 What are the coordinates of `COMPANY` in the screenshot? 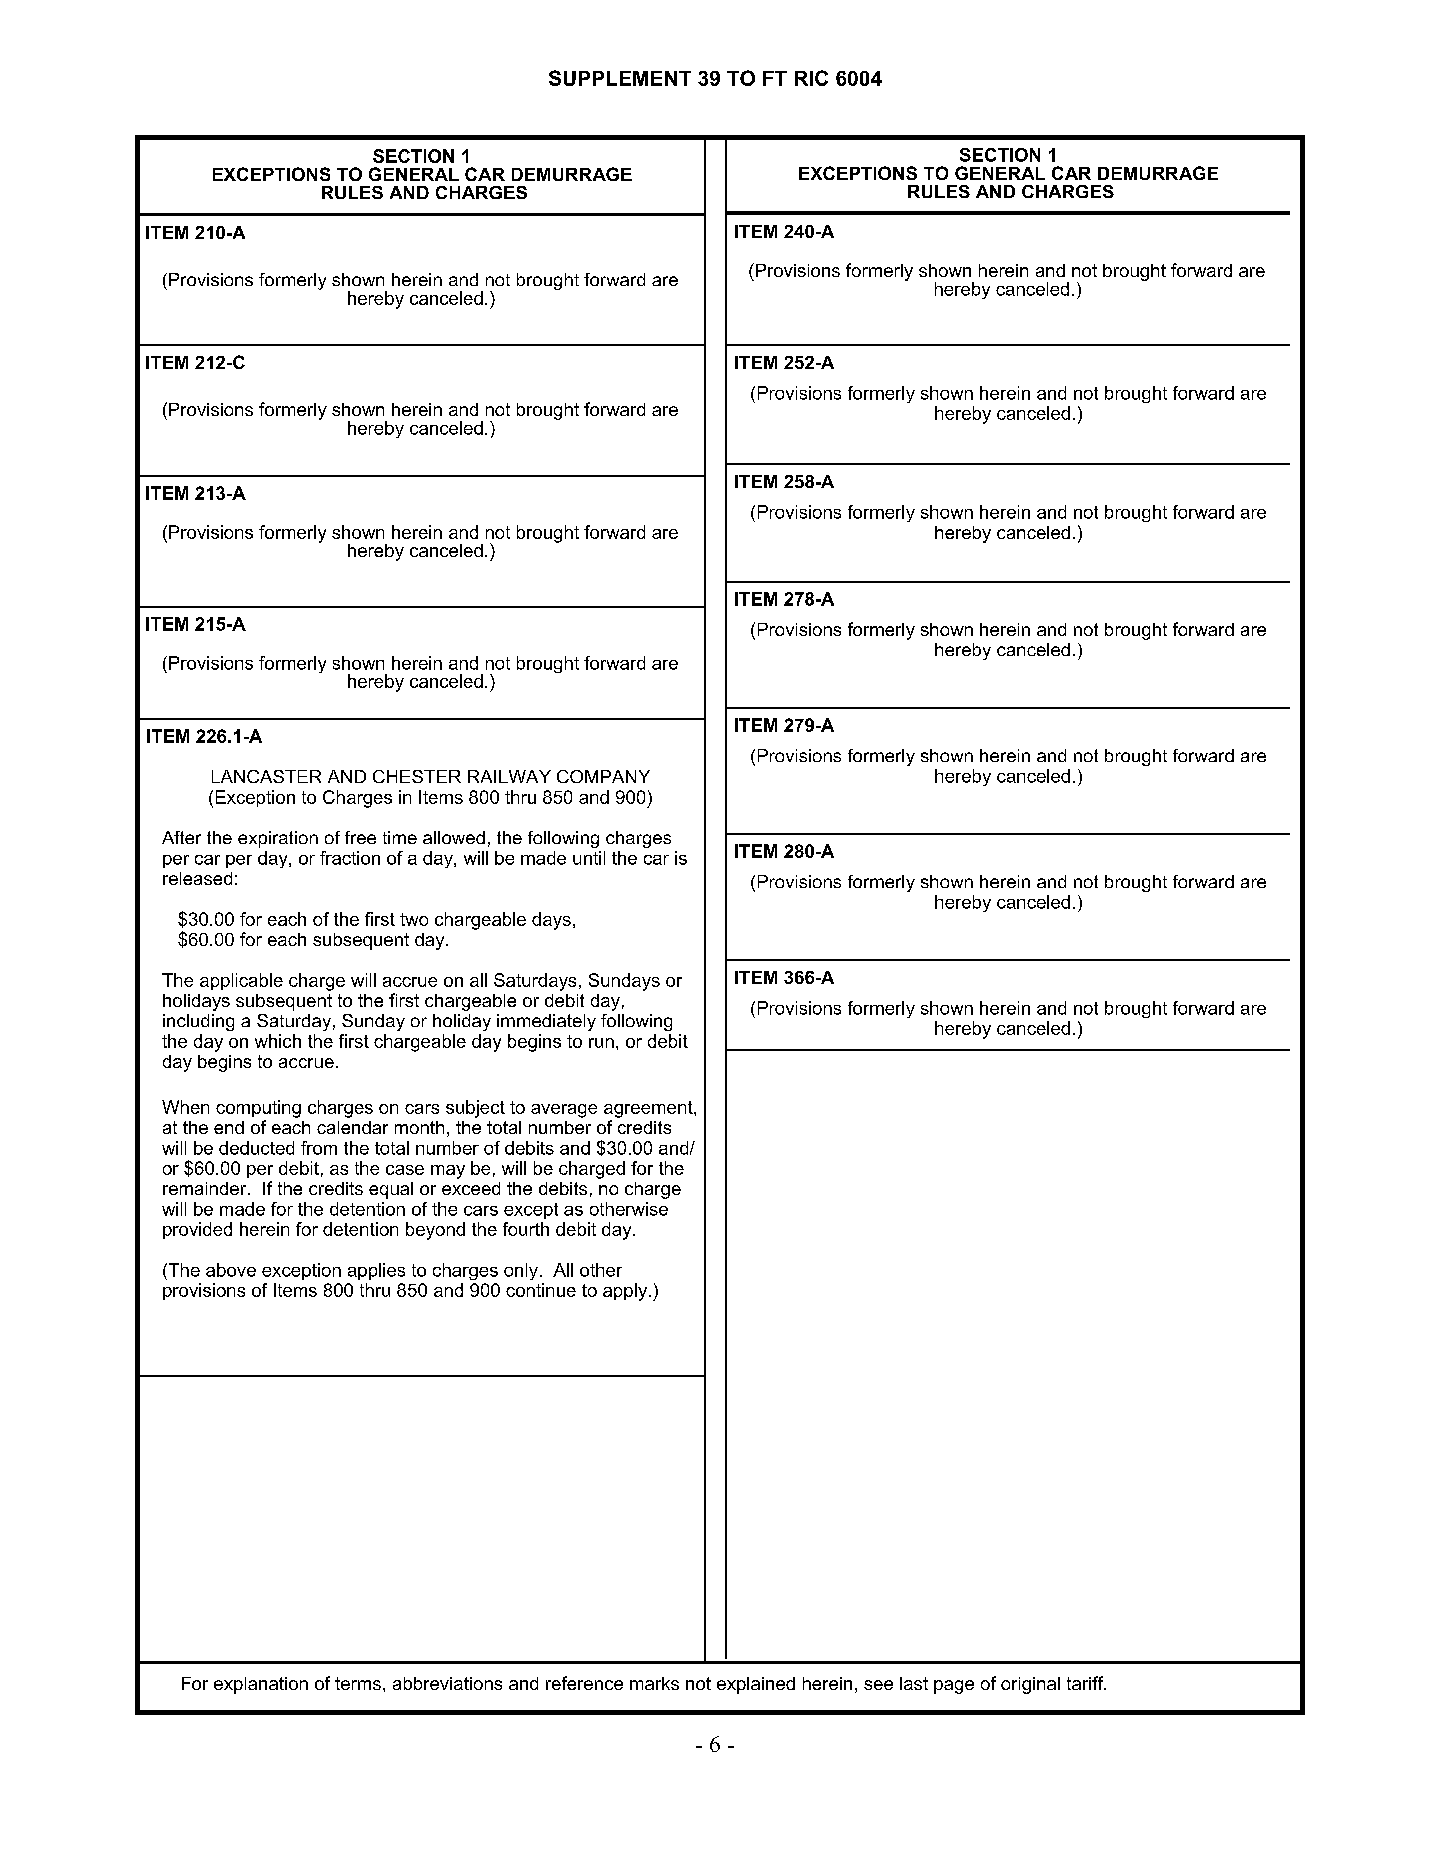 It's located at (603, 776).
